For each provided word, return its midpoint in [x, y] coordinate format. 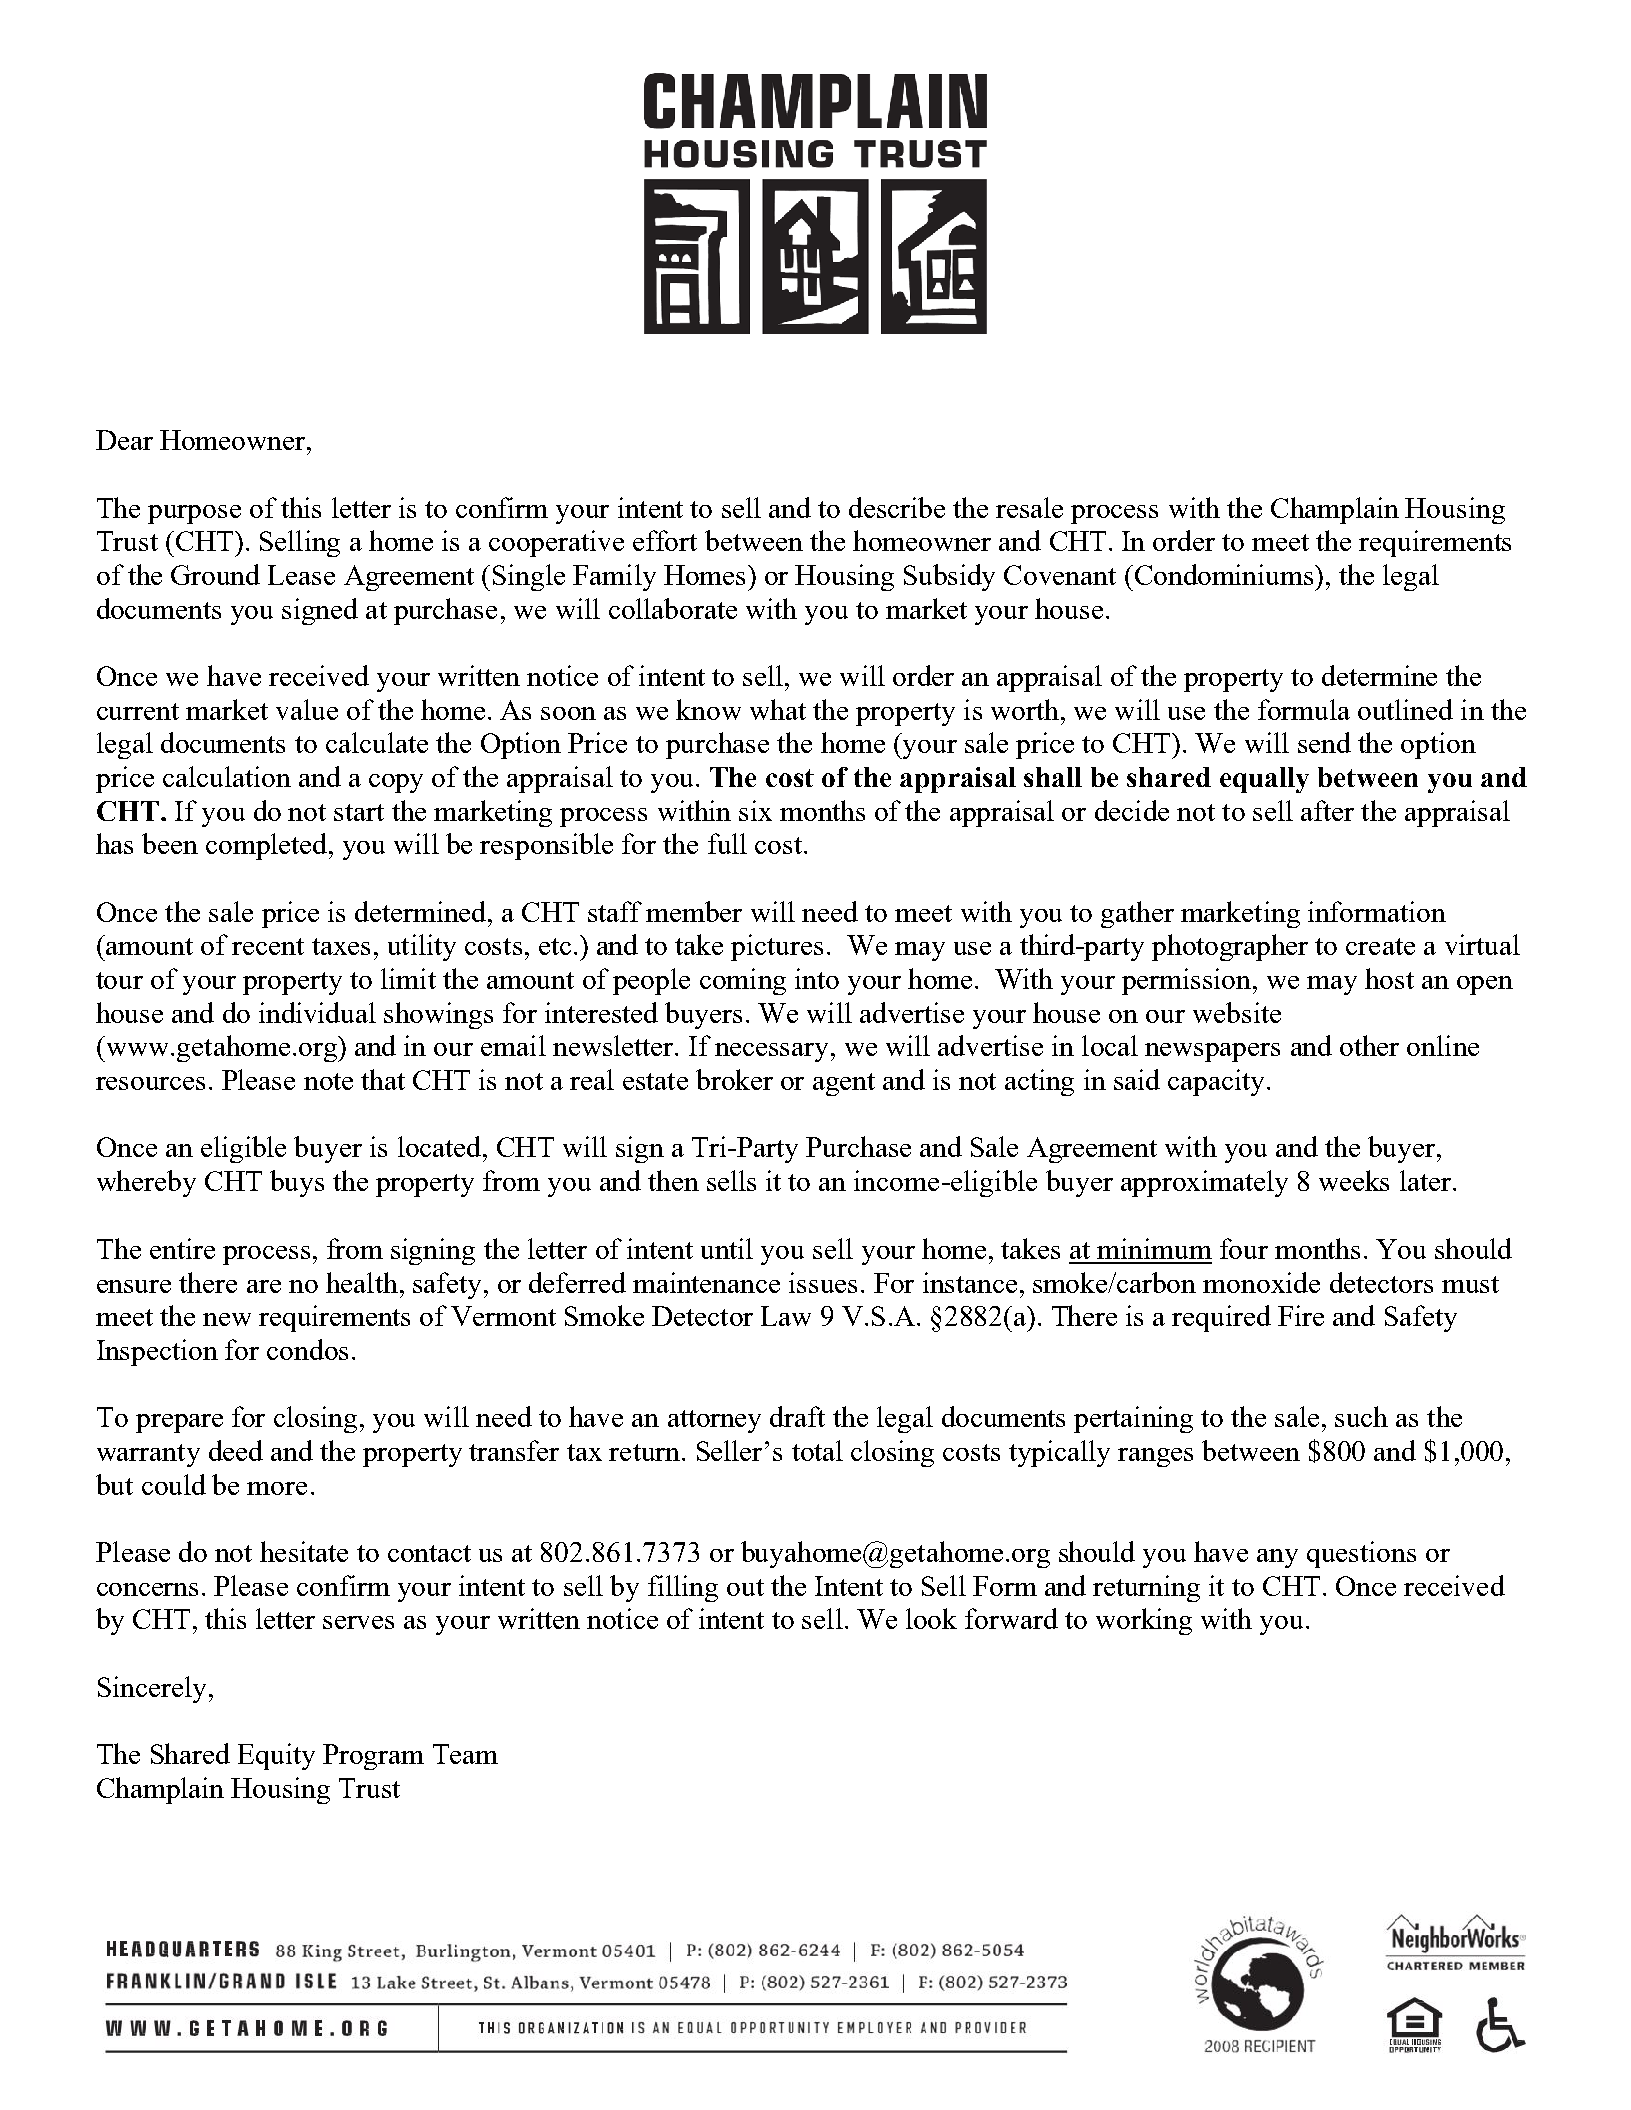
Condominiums [1224, 574]
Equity [276, 1756]
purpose [194, 514]
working [1144, 1621]
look [931, 1618]
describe [897, 507]
